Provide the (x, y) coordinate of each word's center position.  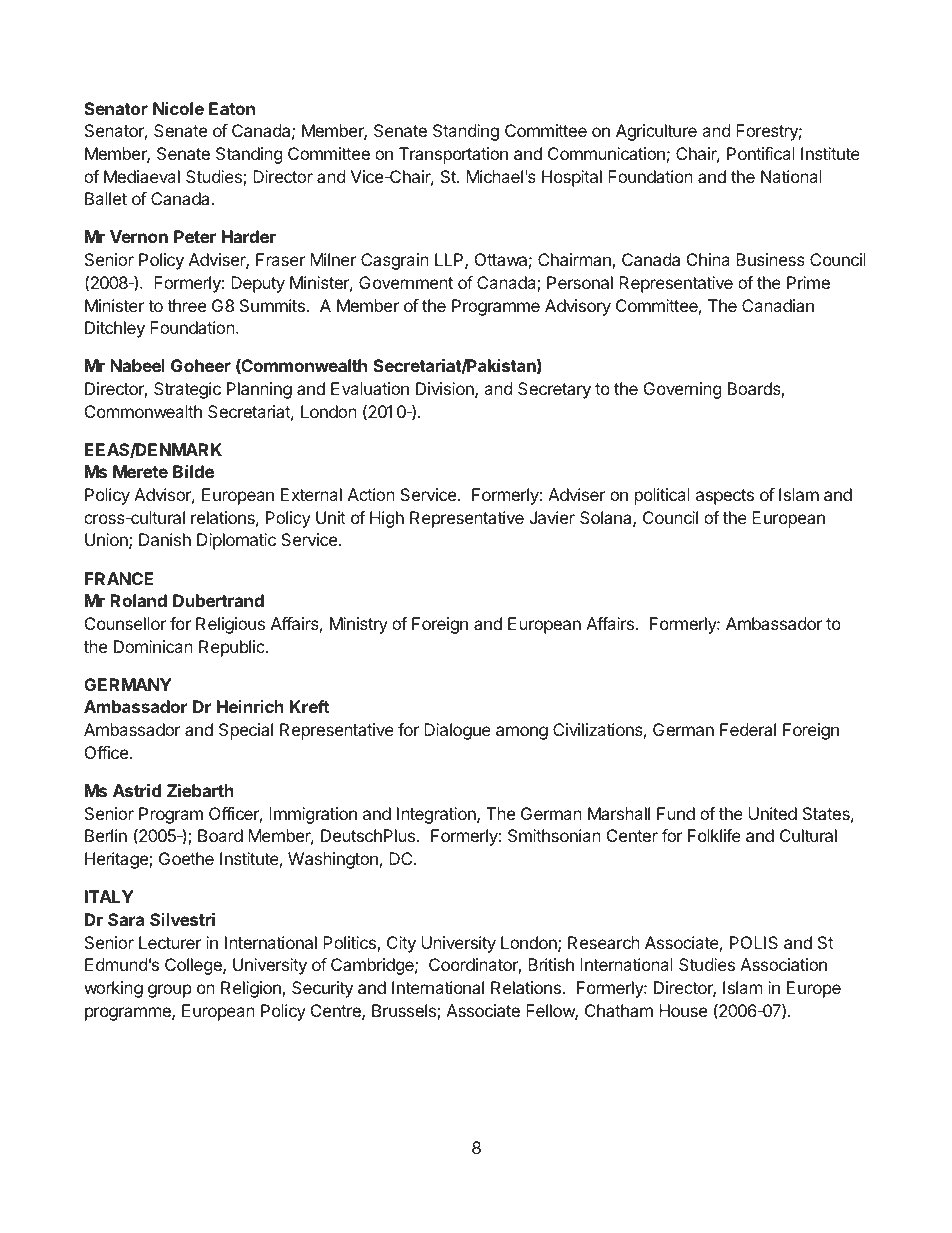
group (170, 991)
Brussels (405, 1012)
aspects (725, 497)
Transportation (453, 155)
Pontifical (761, 153)
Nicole (178, 108)
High (387, 519)
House (683, 1010)
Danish (165, 539)
